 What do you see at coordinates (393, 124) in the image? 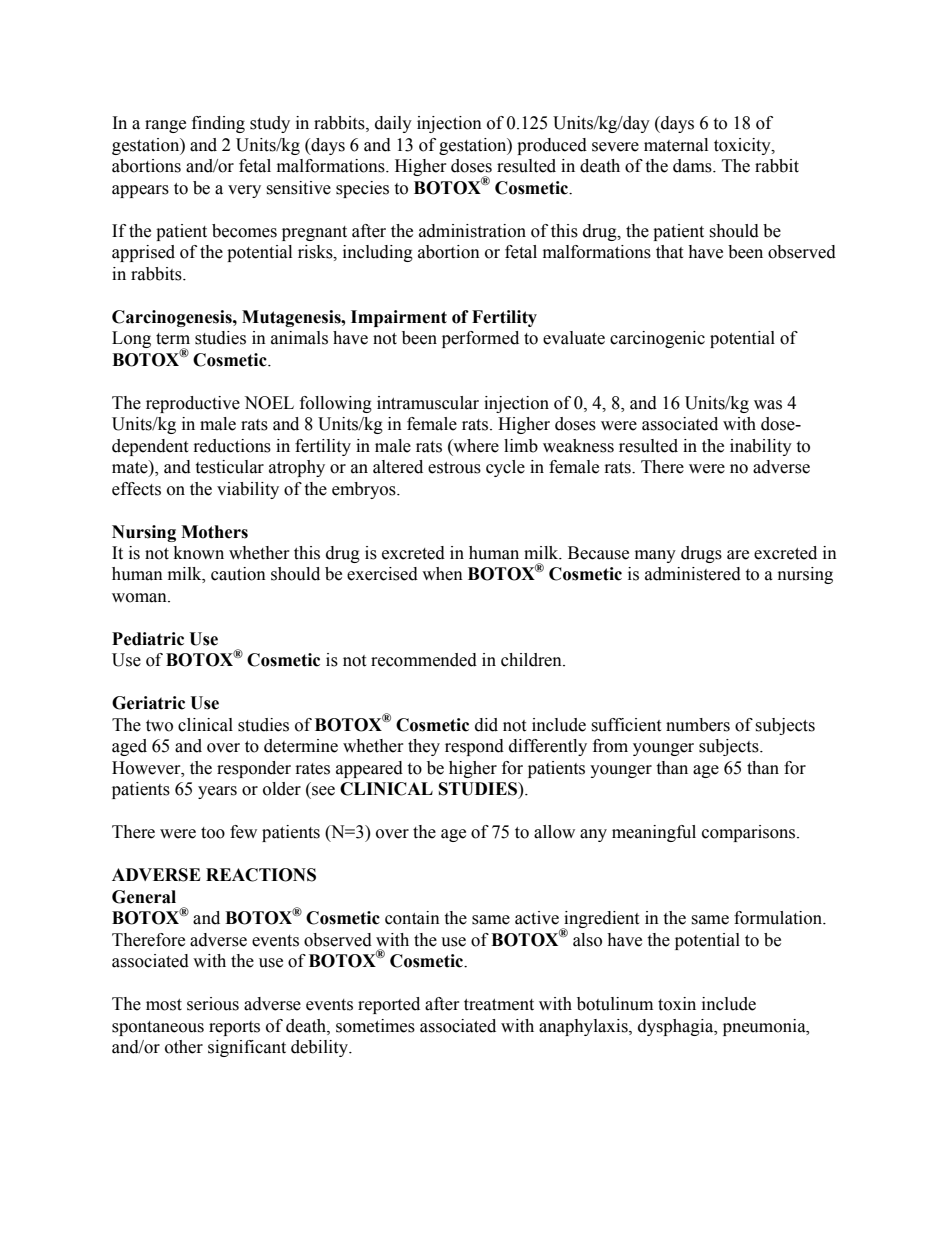
I see `daily` at bounding box center [393, 124].
